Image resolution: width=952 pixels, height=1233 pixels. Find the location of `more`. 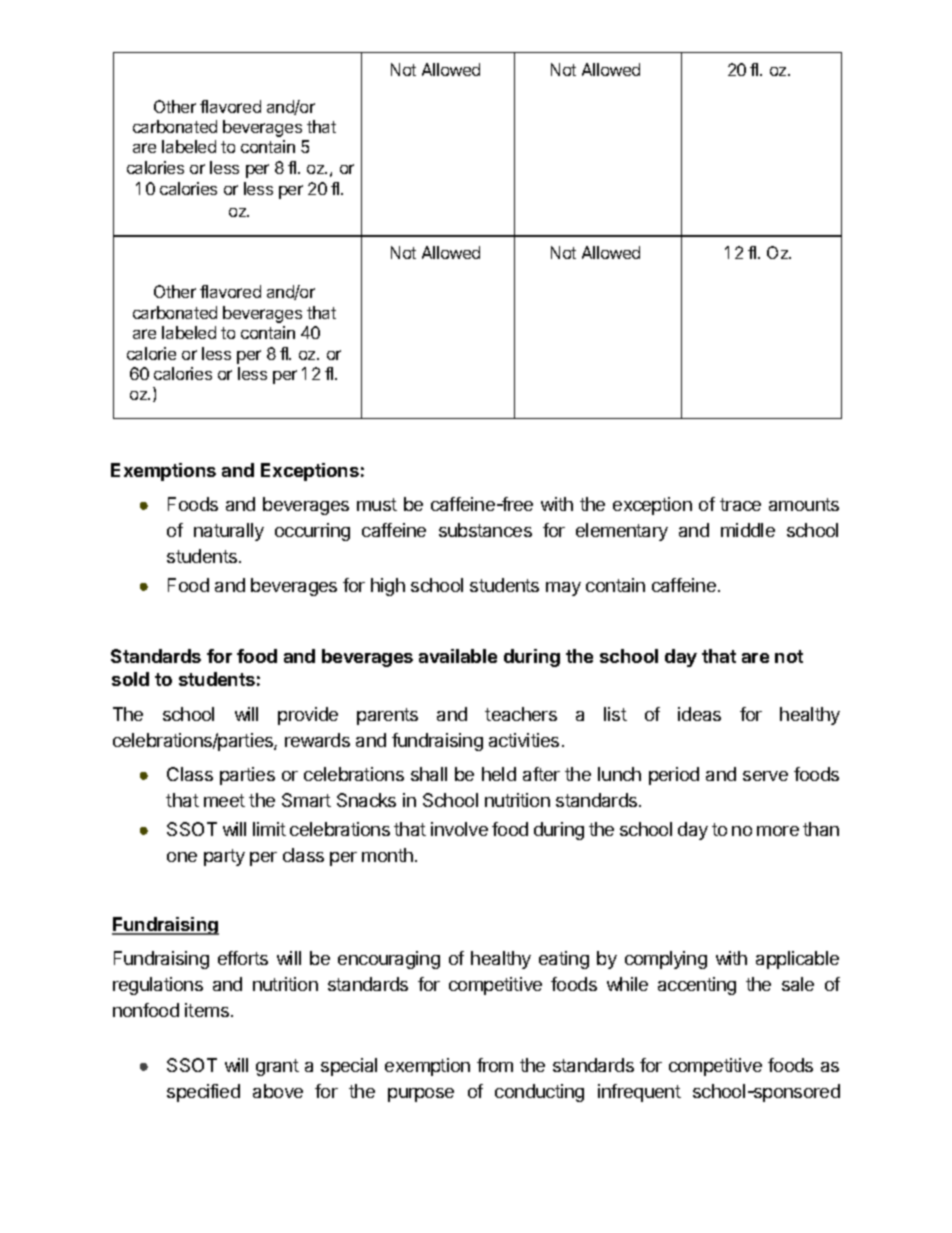

more is located at coordinates (778, 831).
